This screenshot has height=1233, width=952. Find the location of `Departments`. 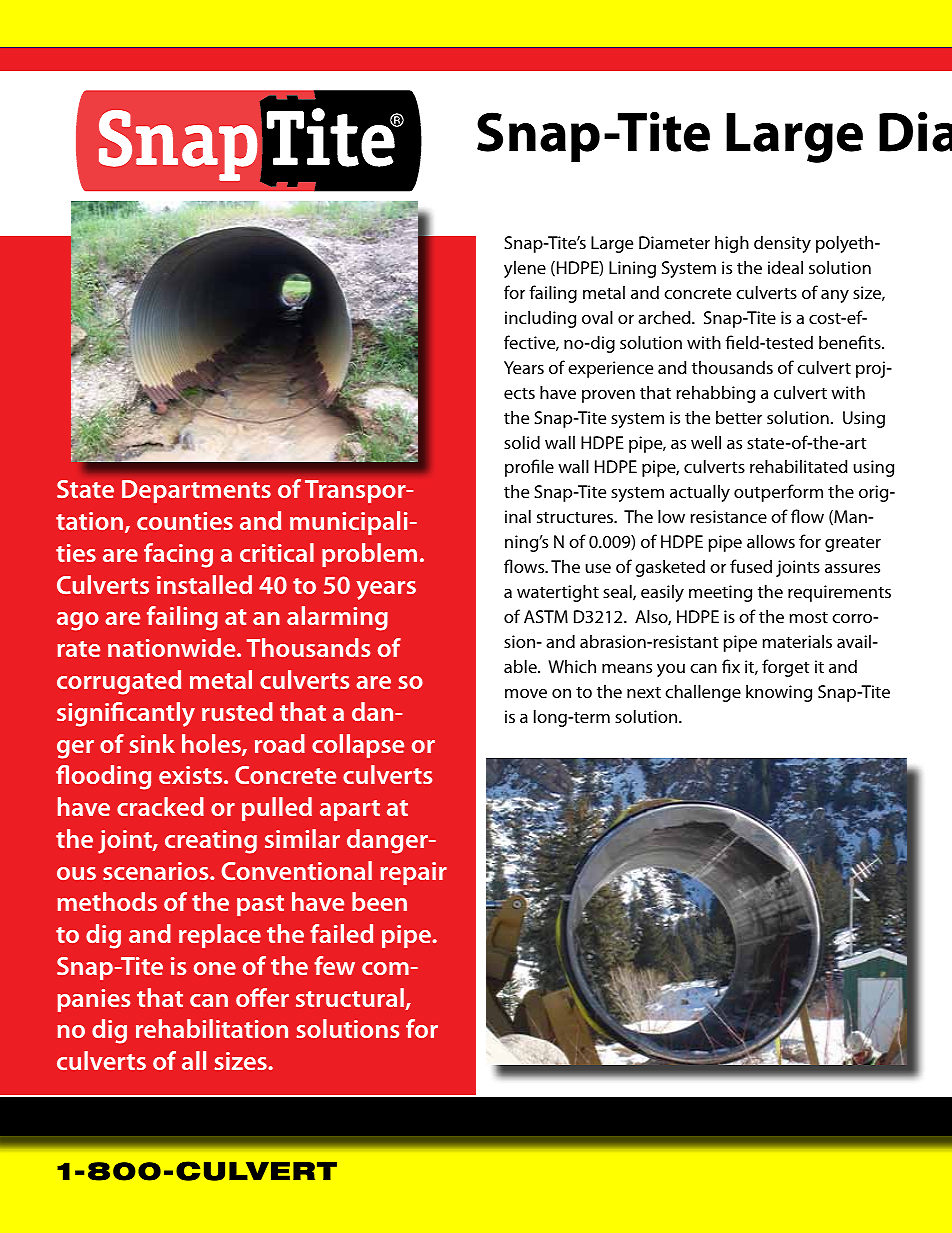

Departments is located at coordinates (196, 491).
